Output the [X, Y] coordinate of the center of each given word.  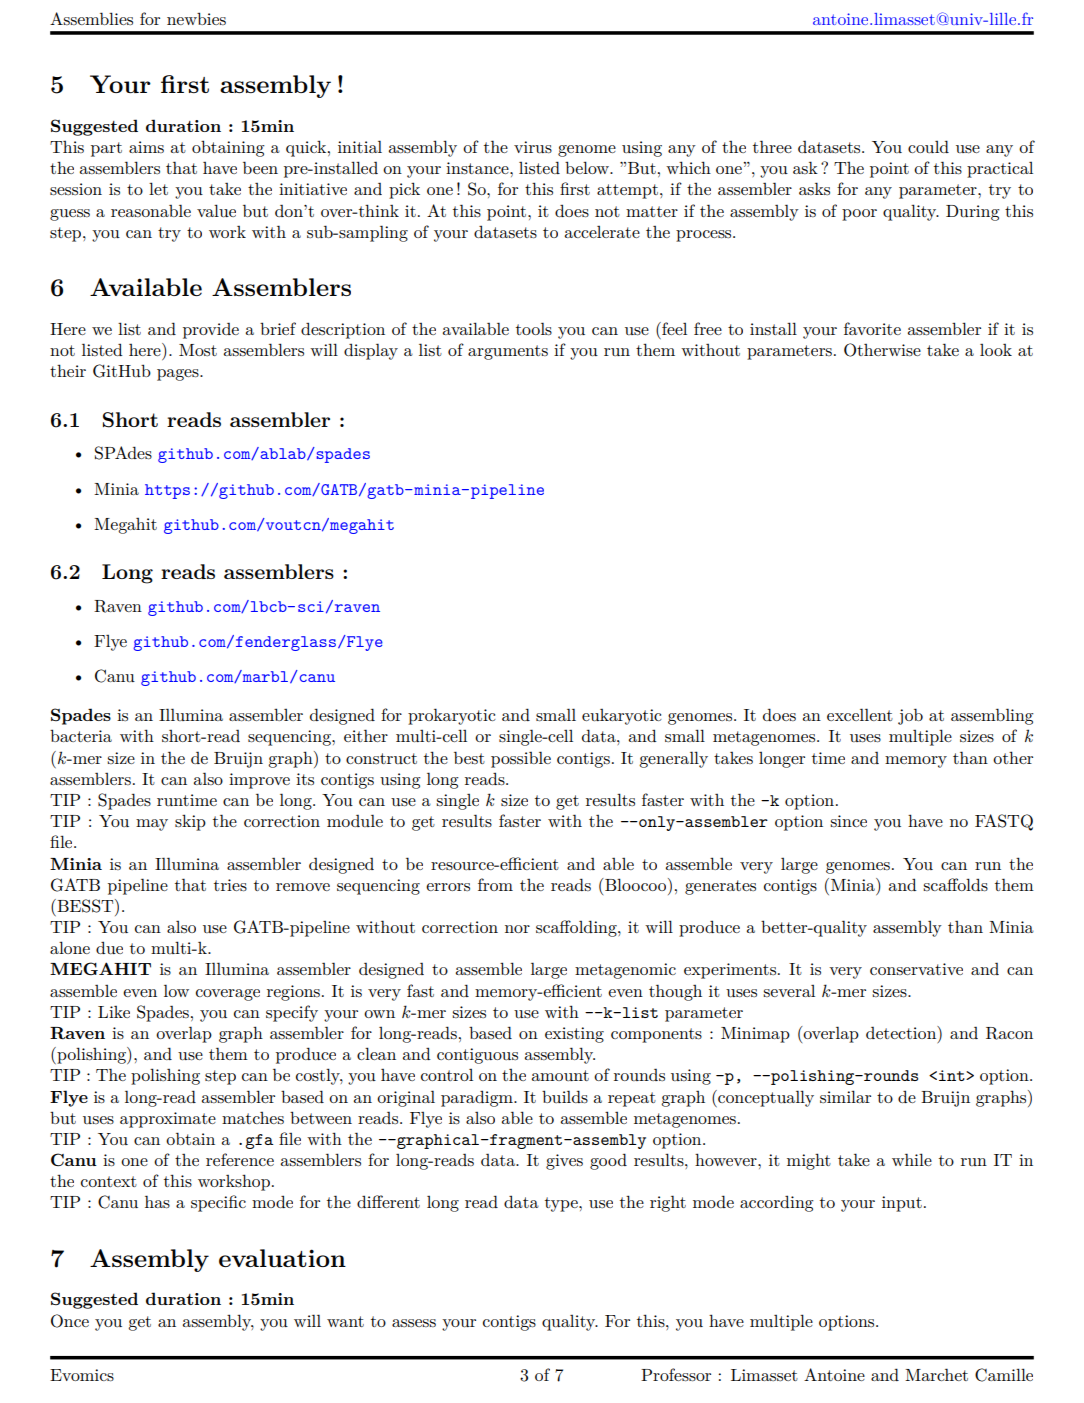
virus [533, 147]
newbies [196, 18]
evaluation [282, 1258]
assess [414, 1323]
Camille [1004, 1375]
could [928, 146]
